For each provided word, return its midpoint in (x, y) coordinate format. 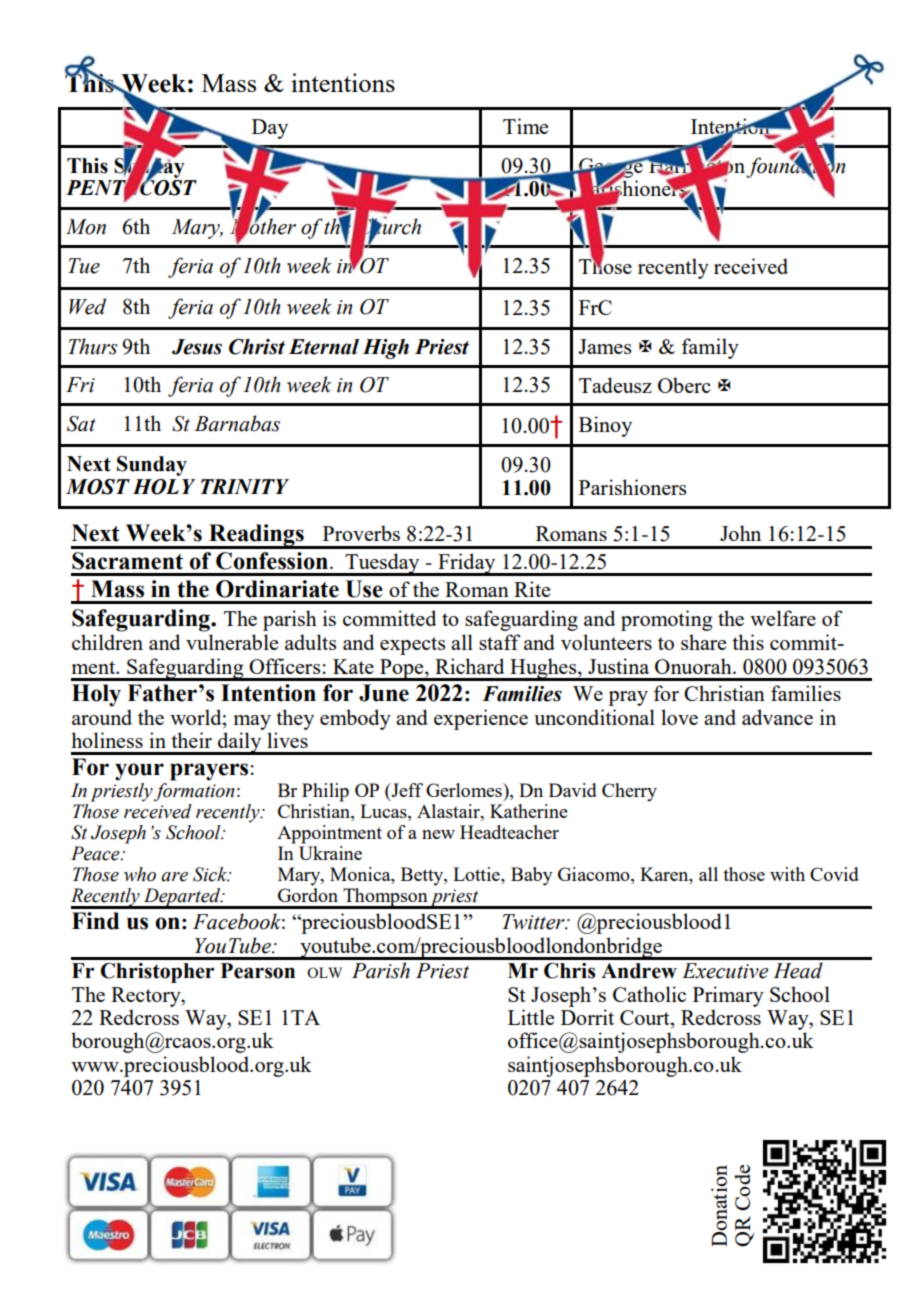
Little (531, 1017)
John (740, 533)
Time (525, 126)
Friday (467, 564)
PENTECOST (131, 188)
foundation (795, 167)
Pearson (258, 971)
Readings (256, 536)
